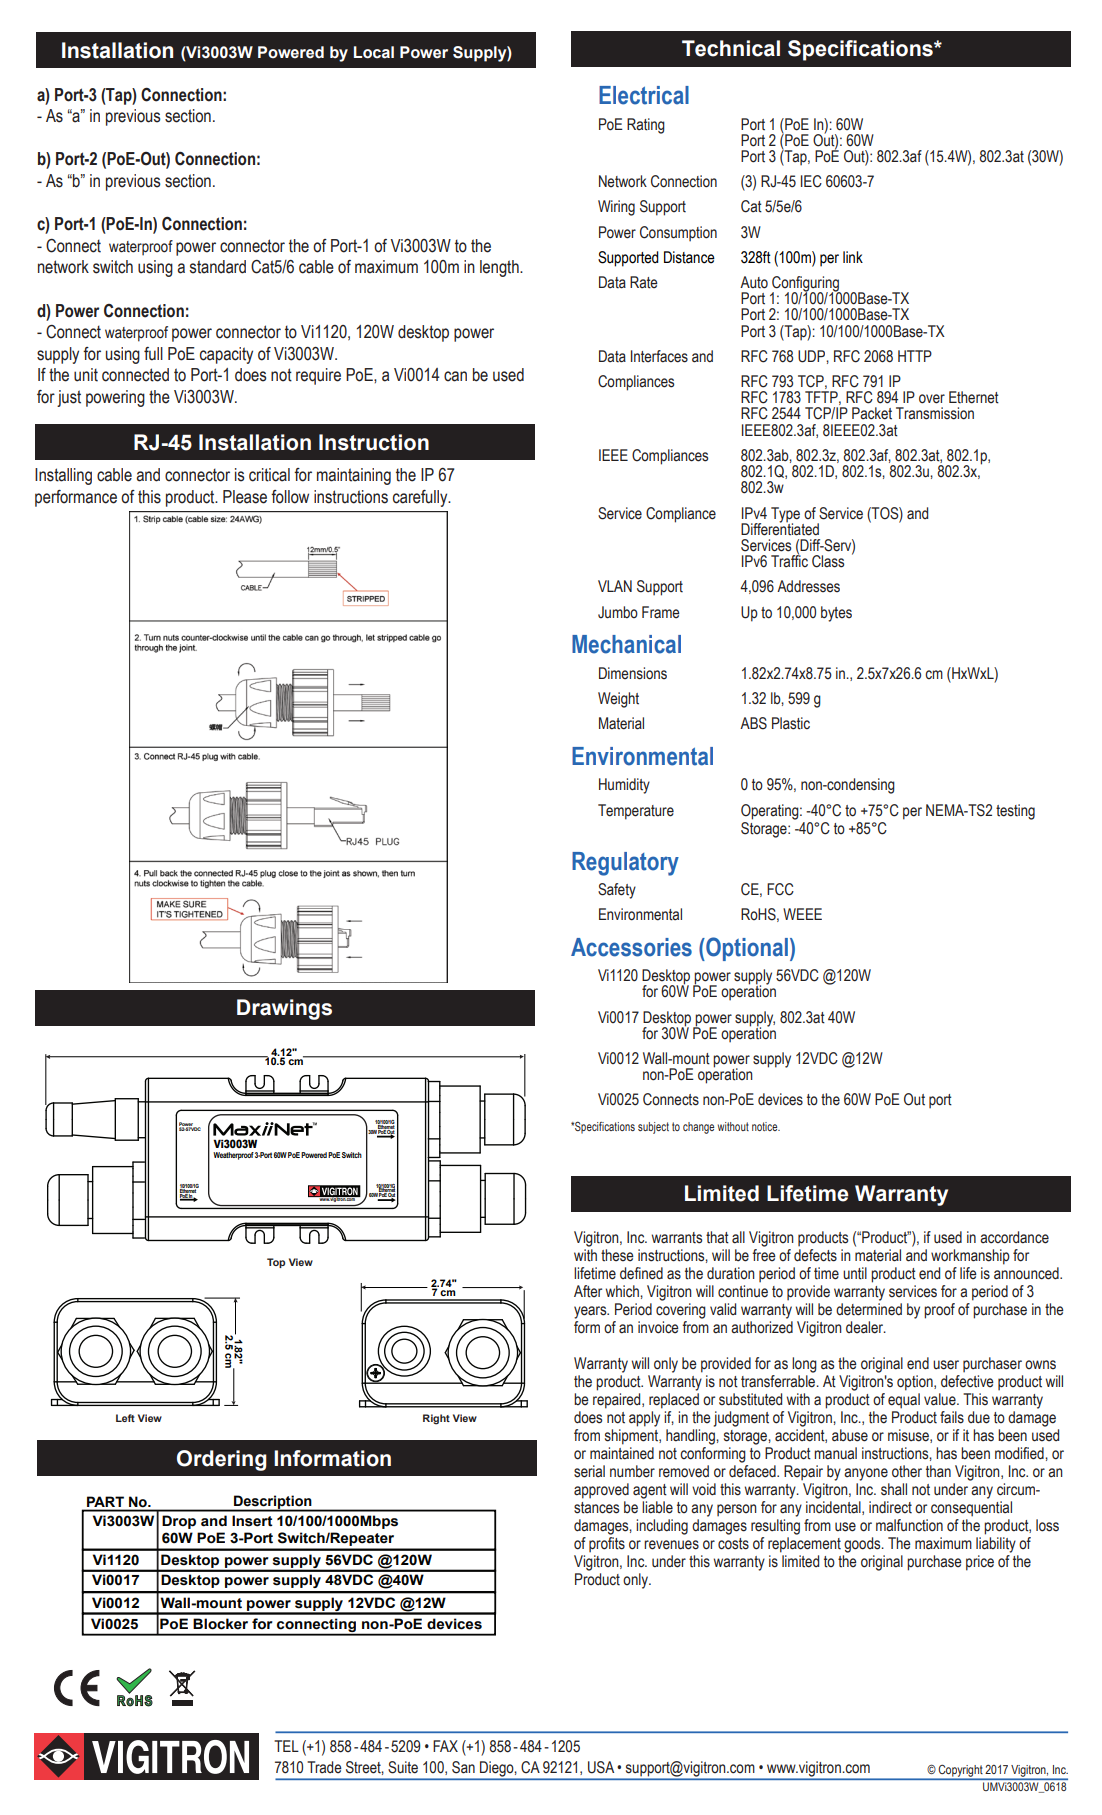 This screenshot has height=1815, width=1102. I want to click on WEEE, so click(802, 914).
